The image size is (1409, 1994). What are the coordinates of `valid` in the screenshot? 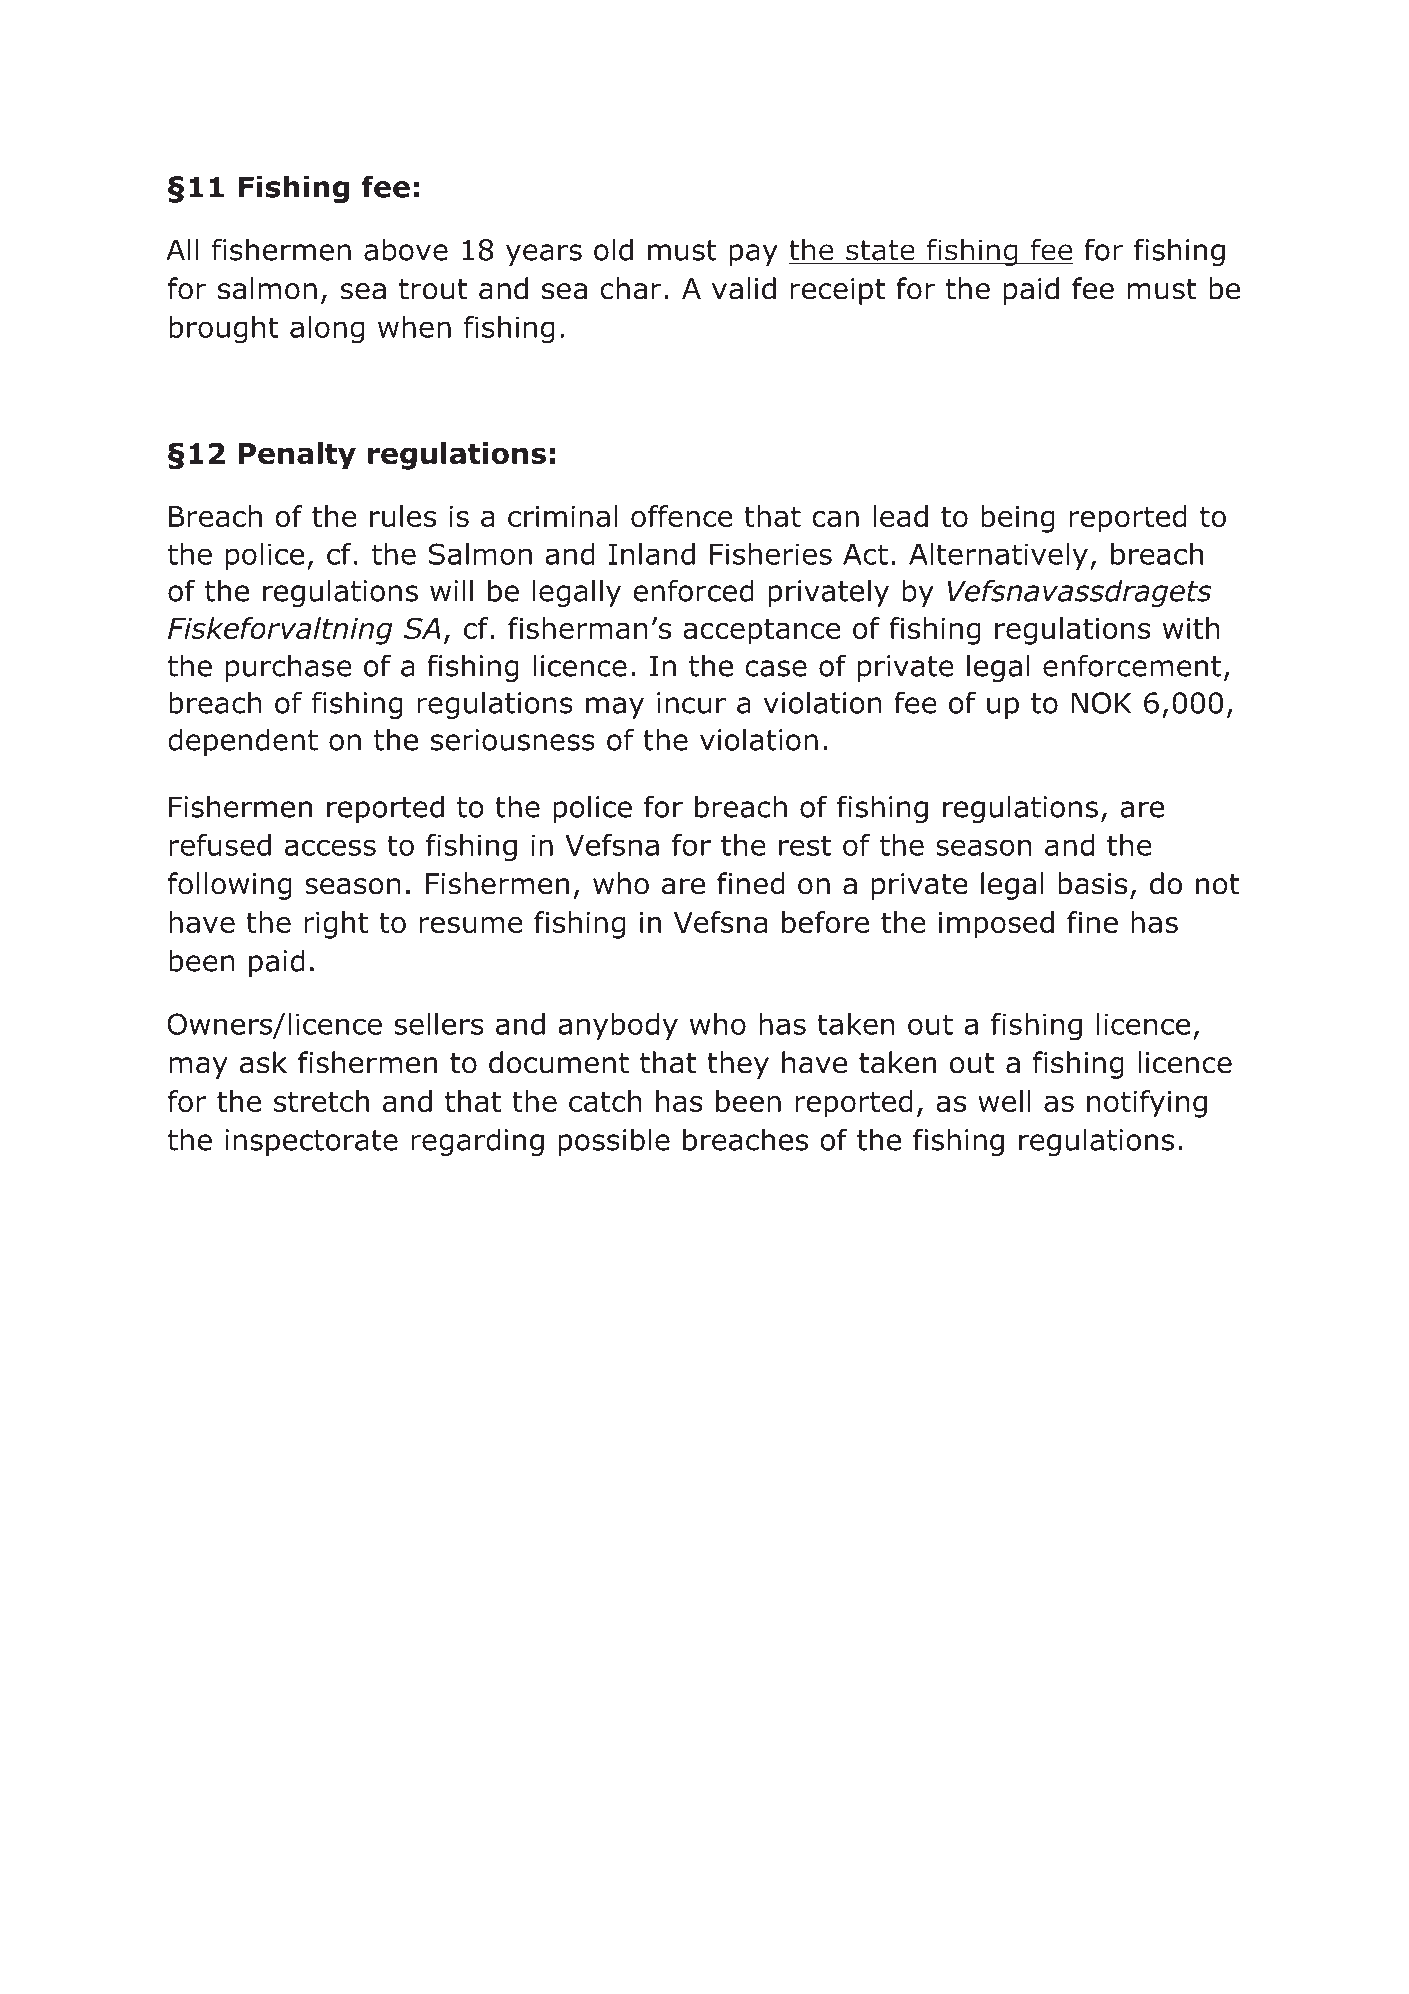 It's located at (744, 288).
